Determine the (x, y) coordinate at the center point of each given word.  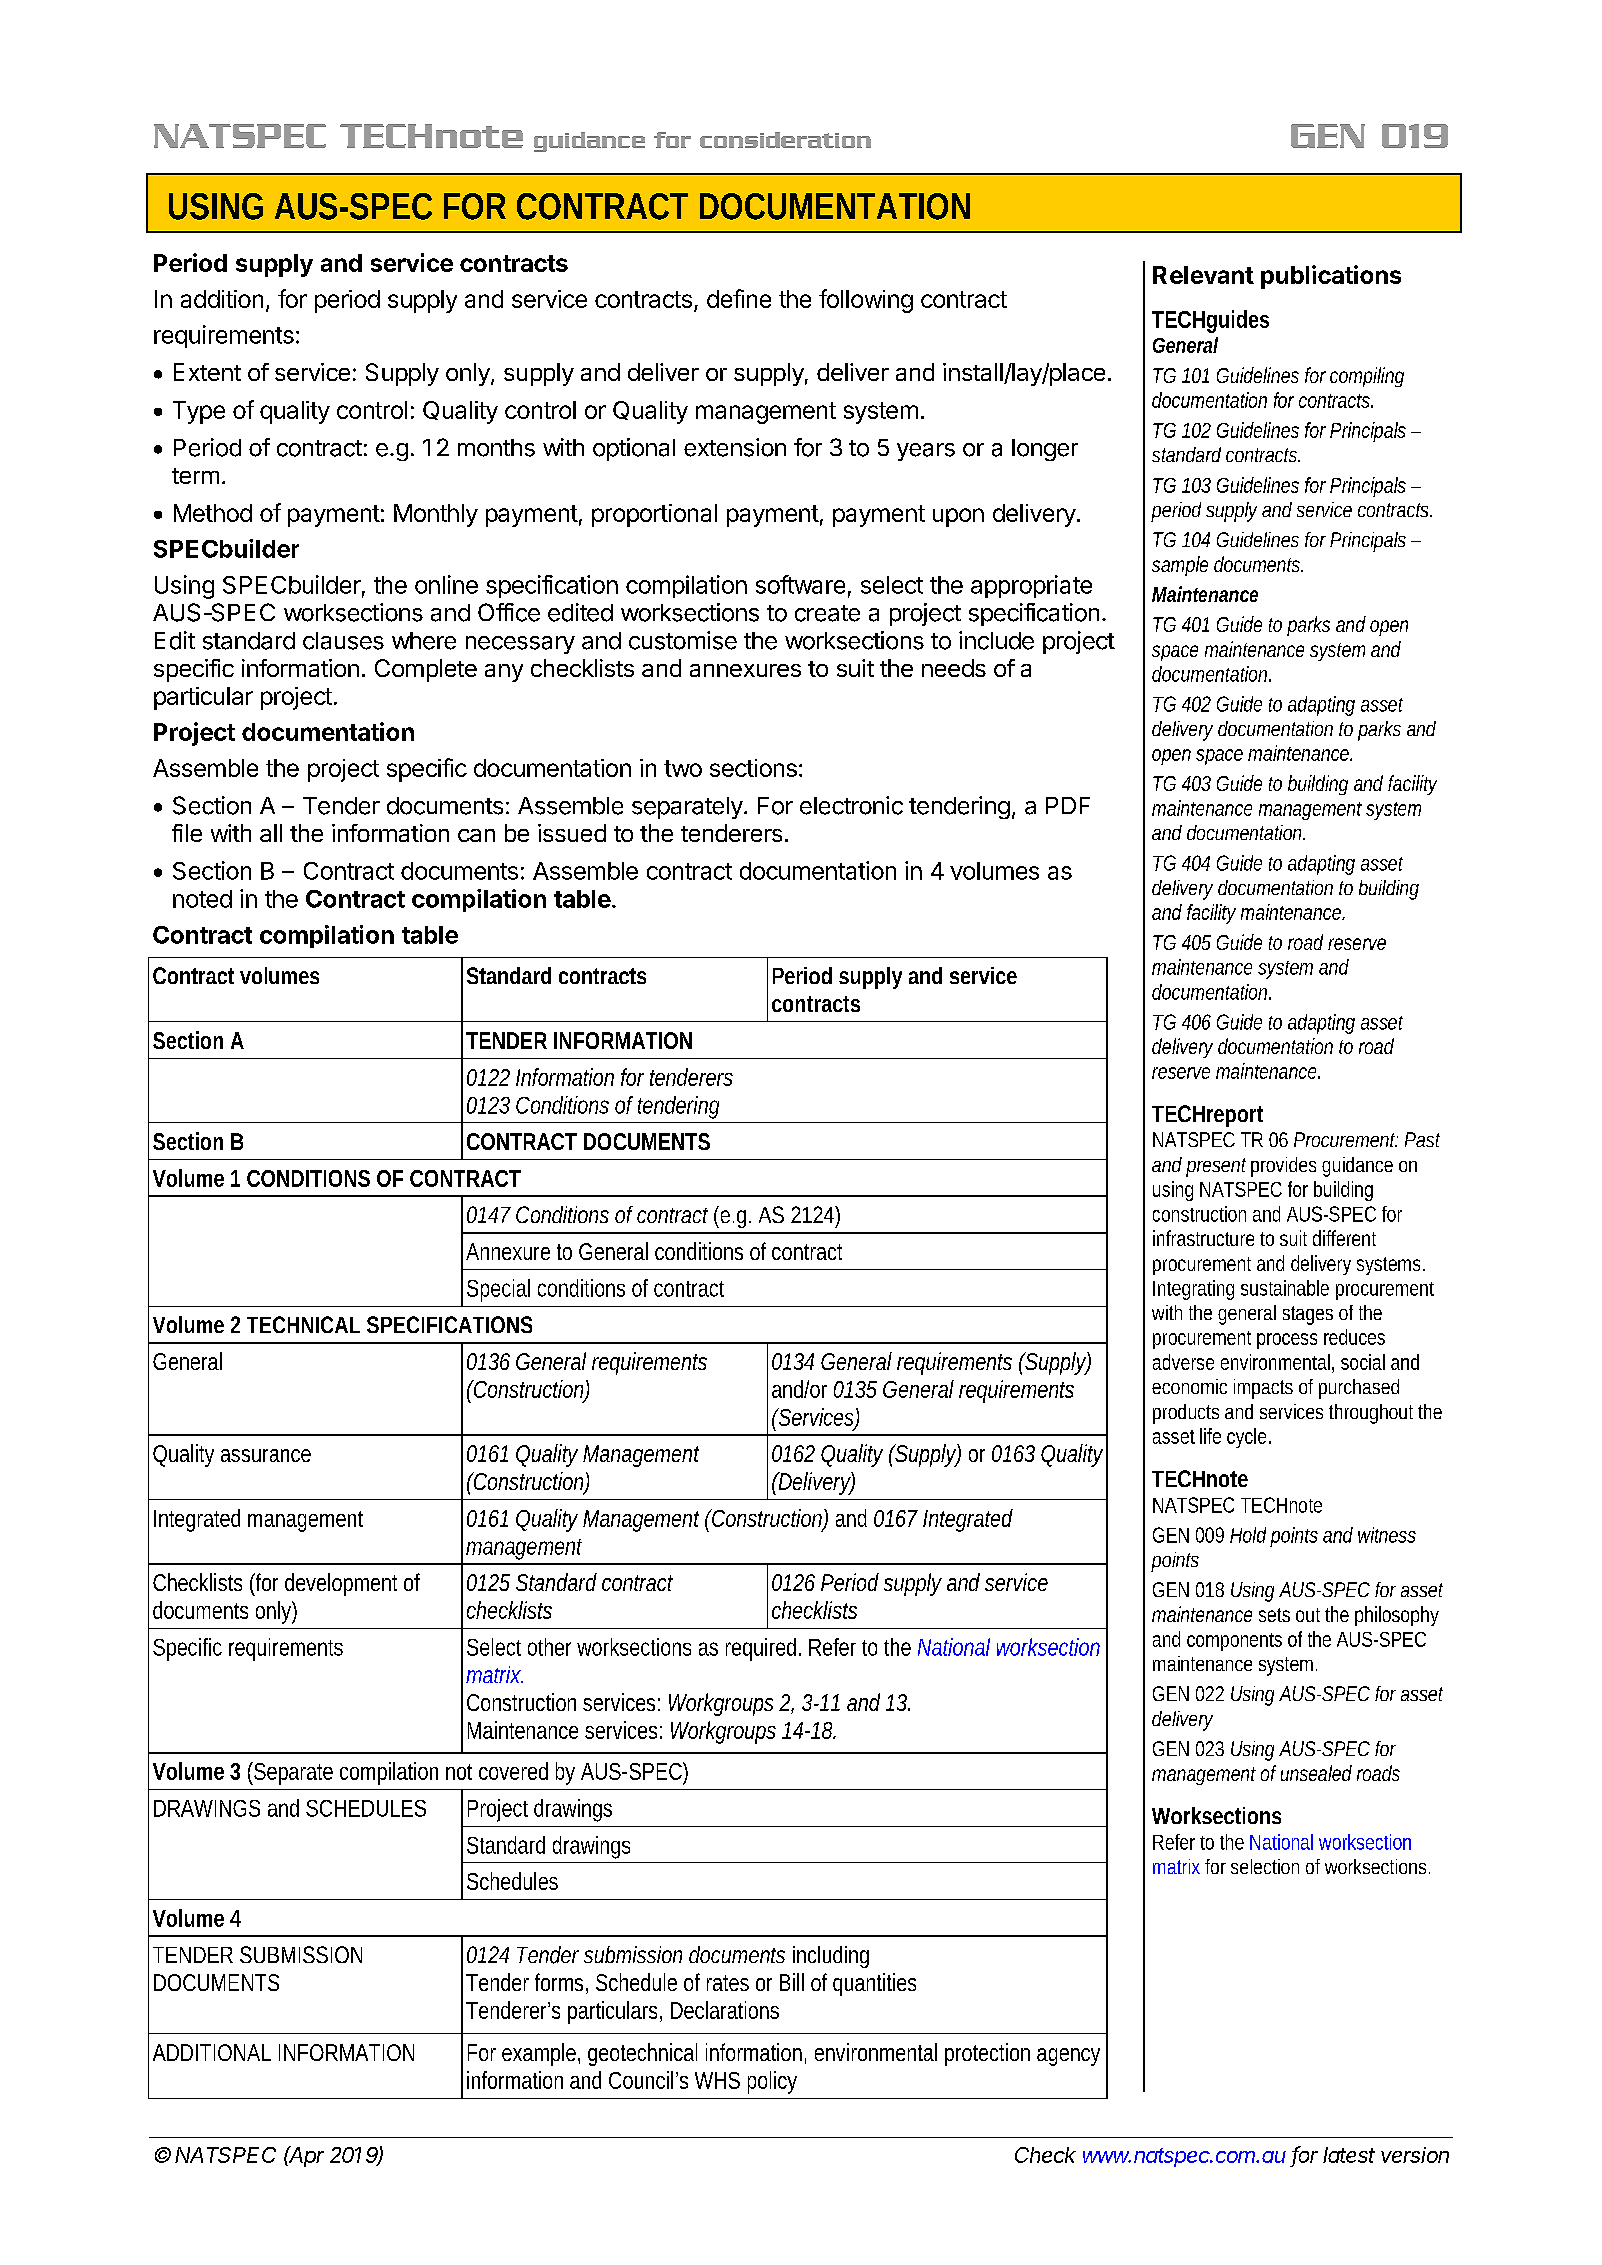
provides (1283, 1167)
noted (202, 899)
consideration (785, 140)
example (539, 2054)
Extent (207, 372)
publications (1331, 277)
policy (772, 2082)
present (1216, 1167)
